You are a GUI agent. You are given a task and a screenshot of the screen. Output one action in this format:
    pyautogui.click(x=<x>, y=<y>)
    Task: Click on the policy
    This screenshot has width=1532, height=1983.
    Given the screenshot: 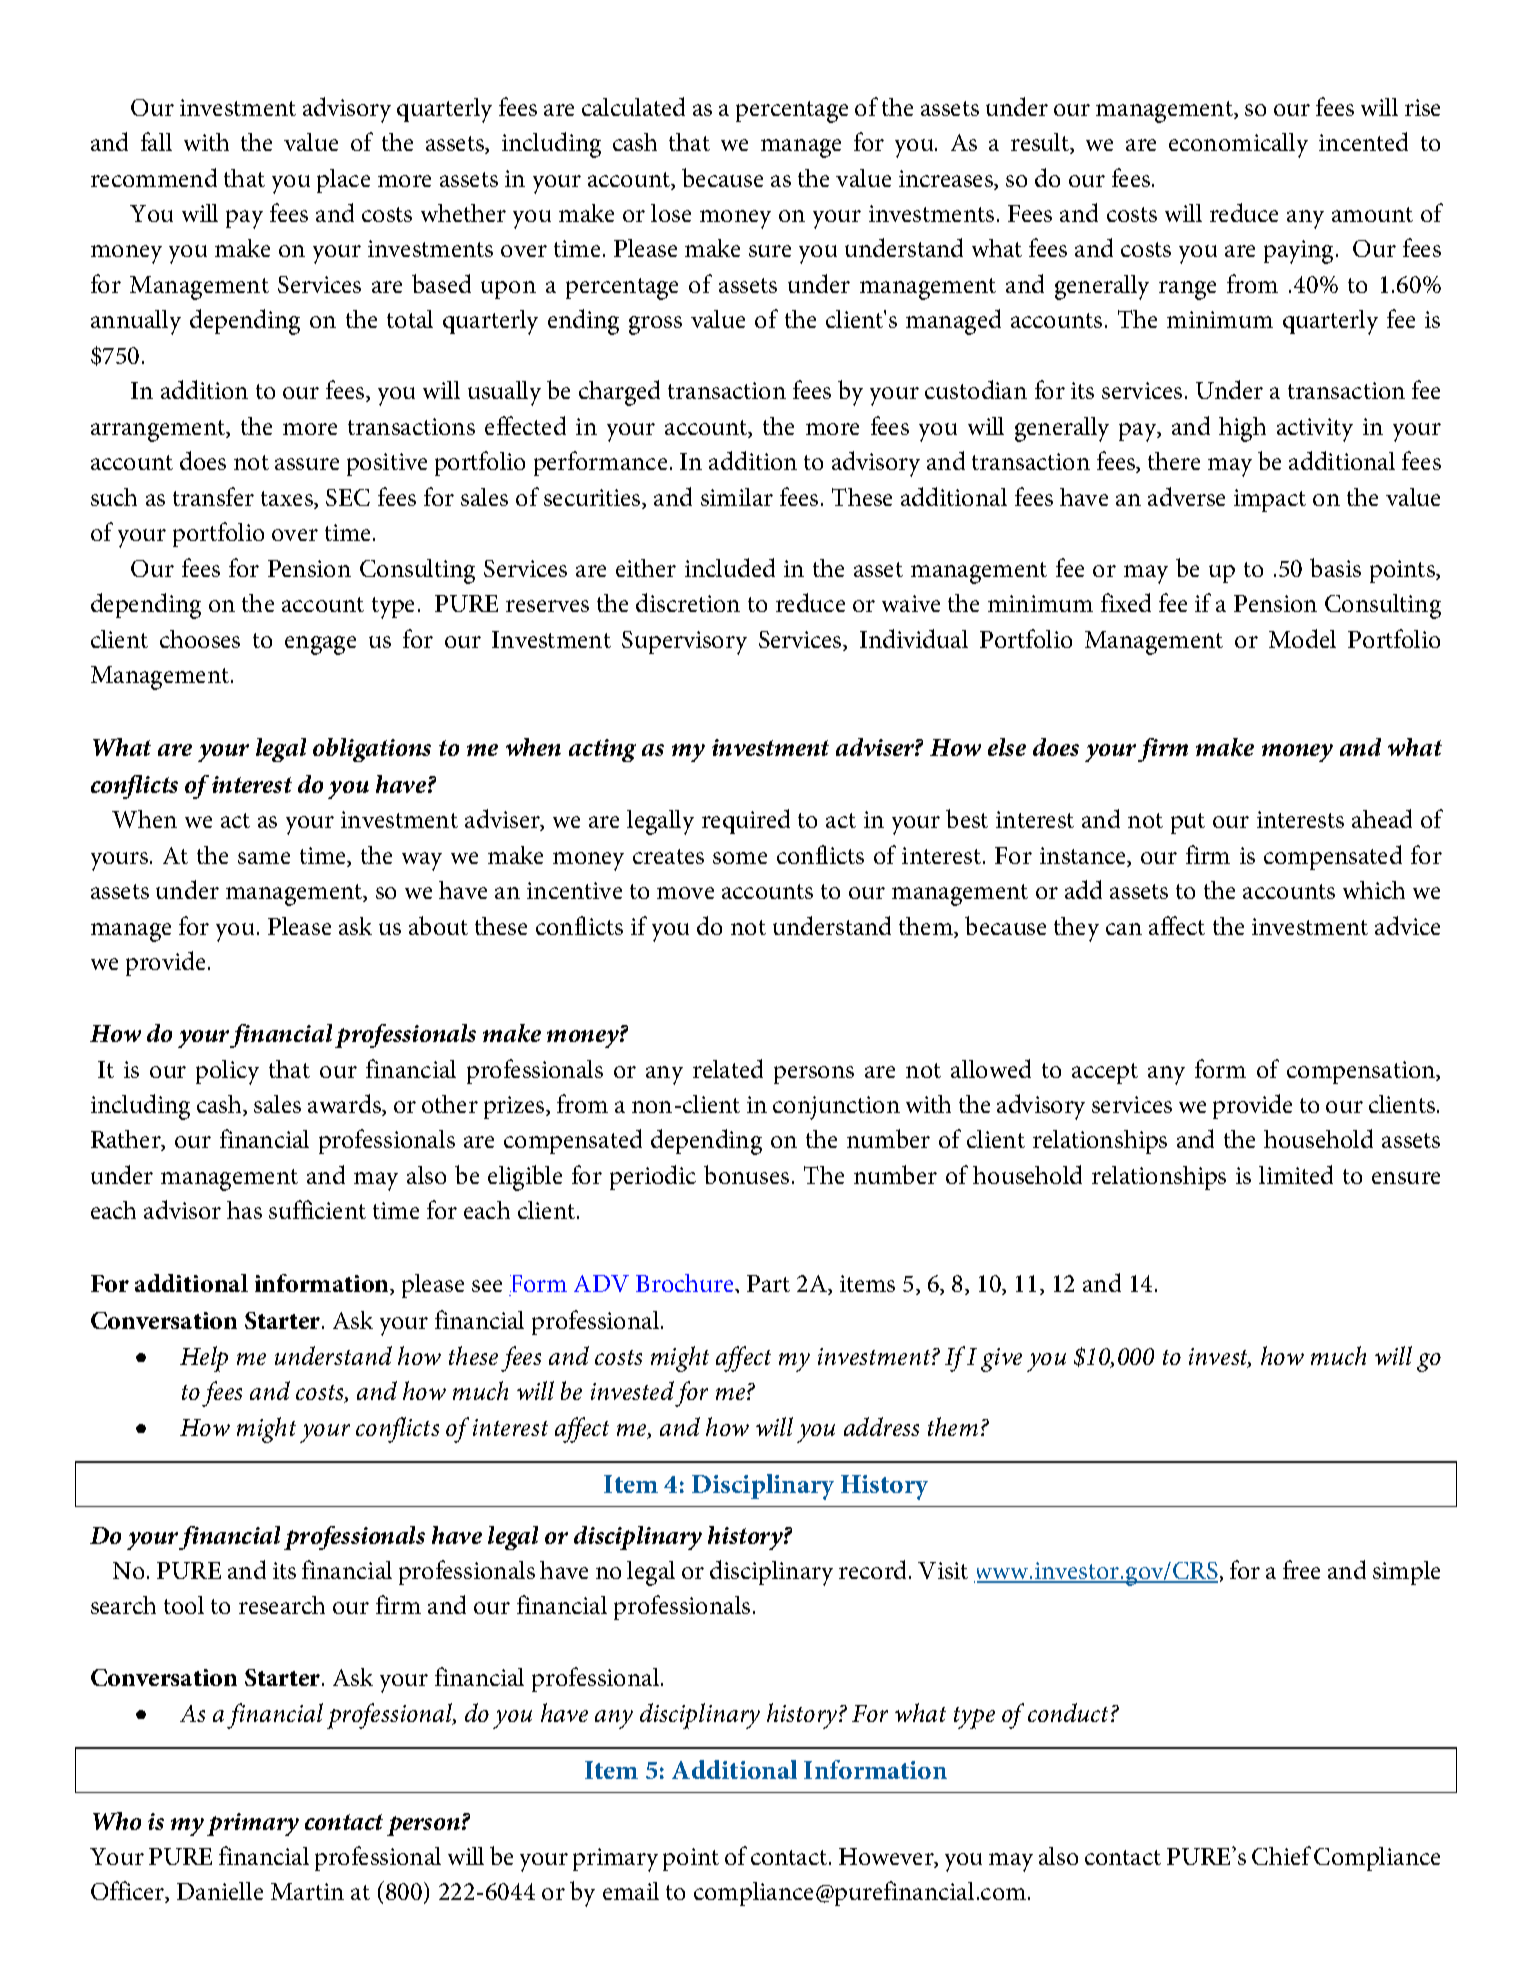 What is the action you would take?
    pyautogui.click(x=227, y=1072)
